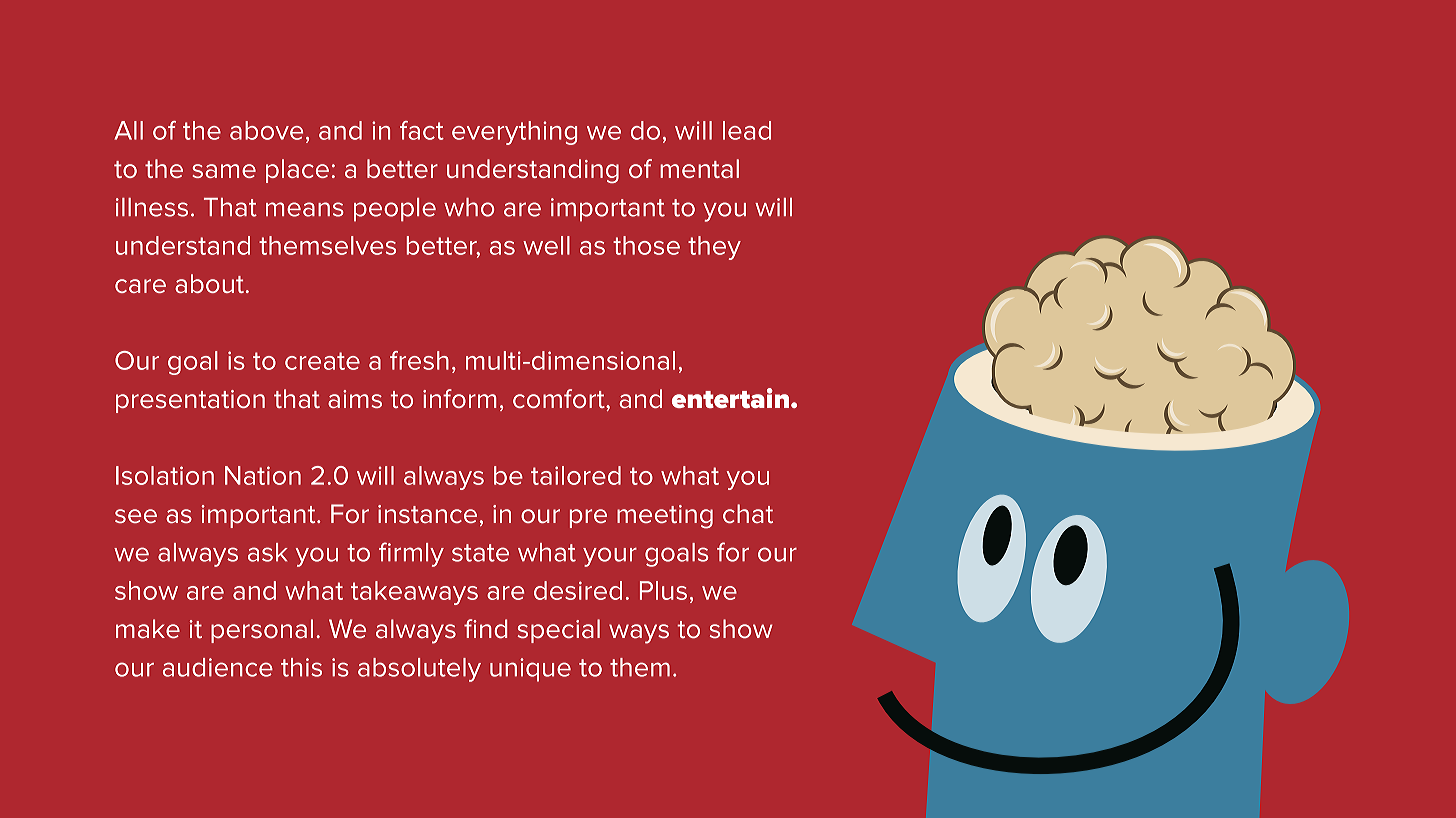 This screenshot has width=1456, height=818. I want to click on mental, so click(699, 168).
